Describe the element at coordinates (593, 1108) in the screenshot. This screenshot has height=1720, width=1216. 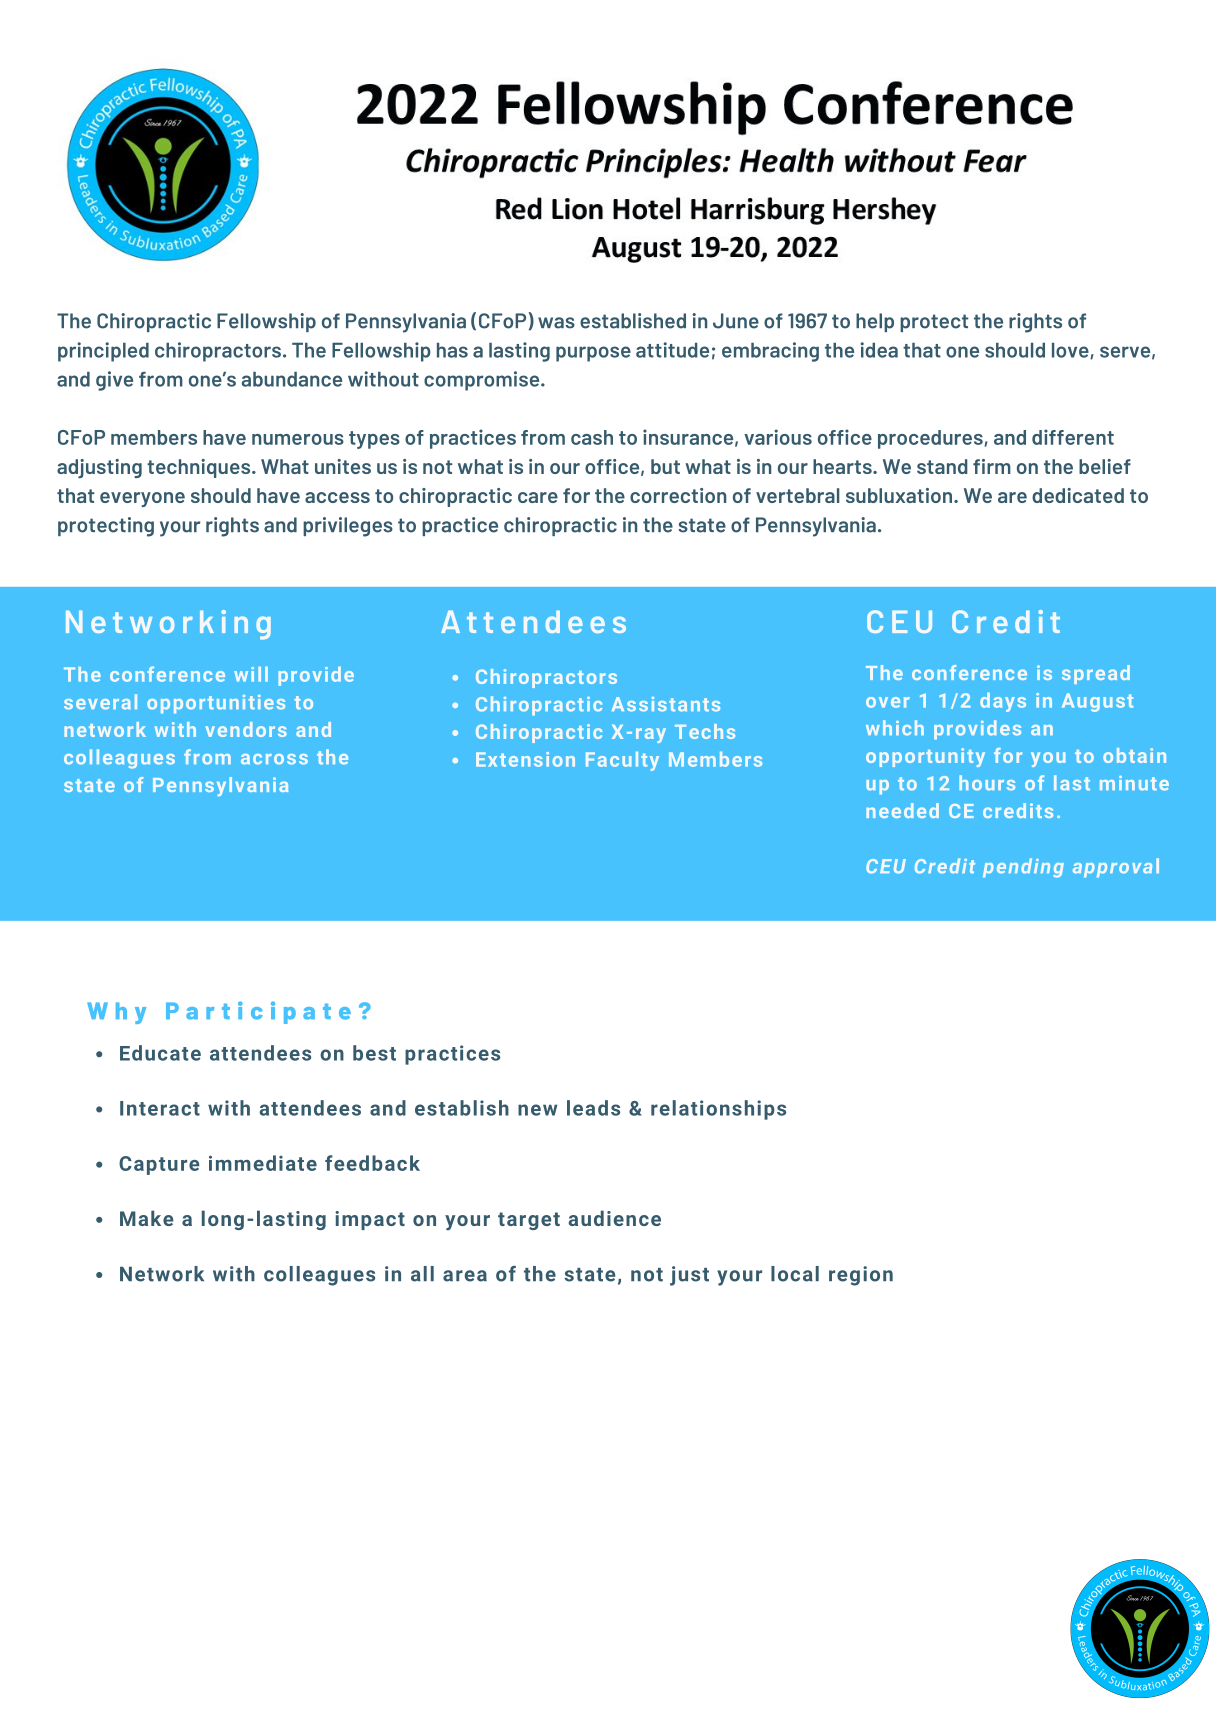
I see `leads` at that location.
